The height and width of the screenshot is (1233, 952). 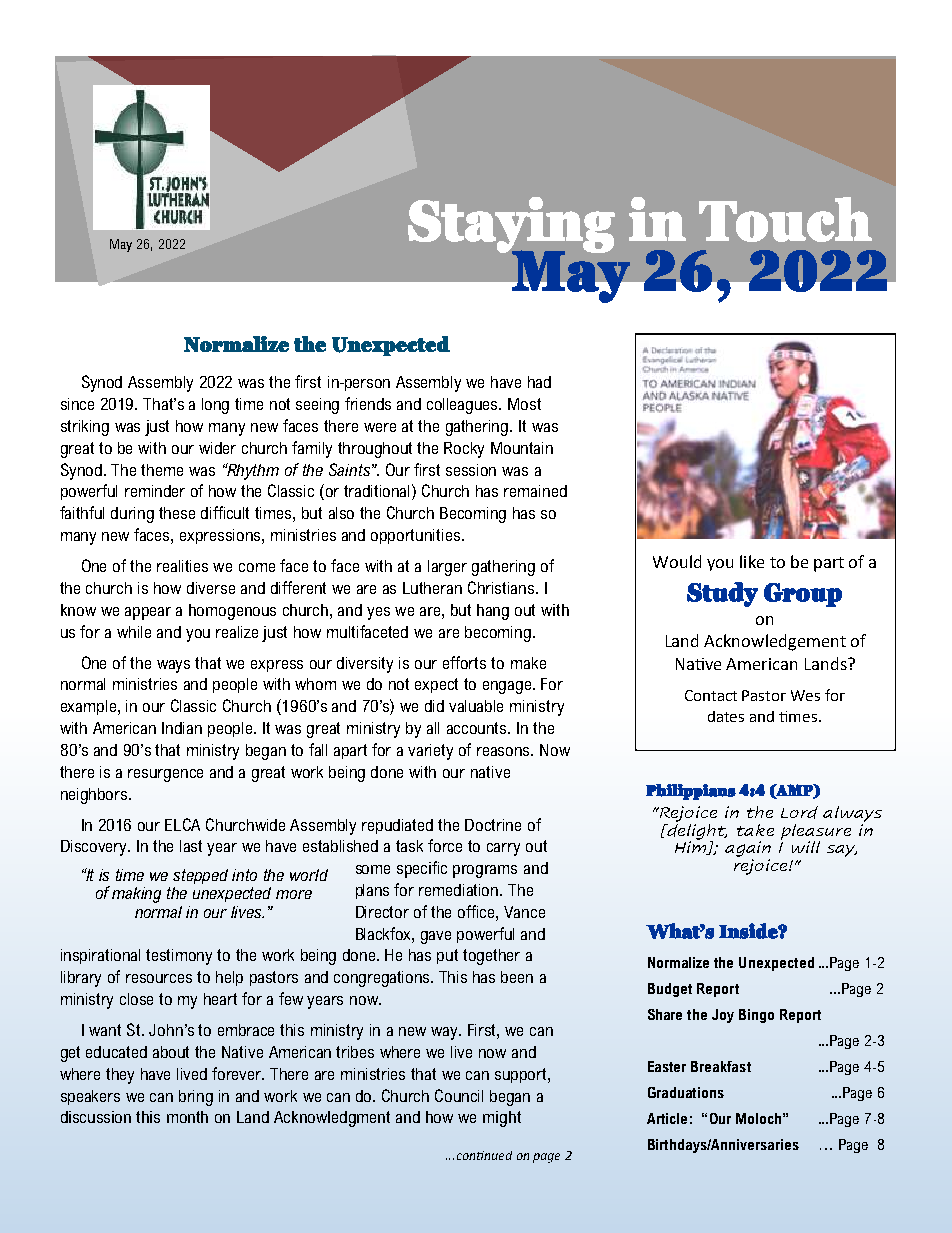 I want to click on valuable, so click(x=476, y=706).
